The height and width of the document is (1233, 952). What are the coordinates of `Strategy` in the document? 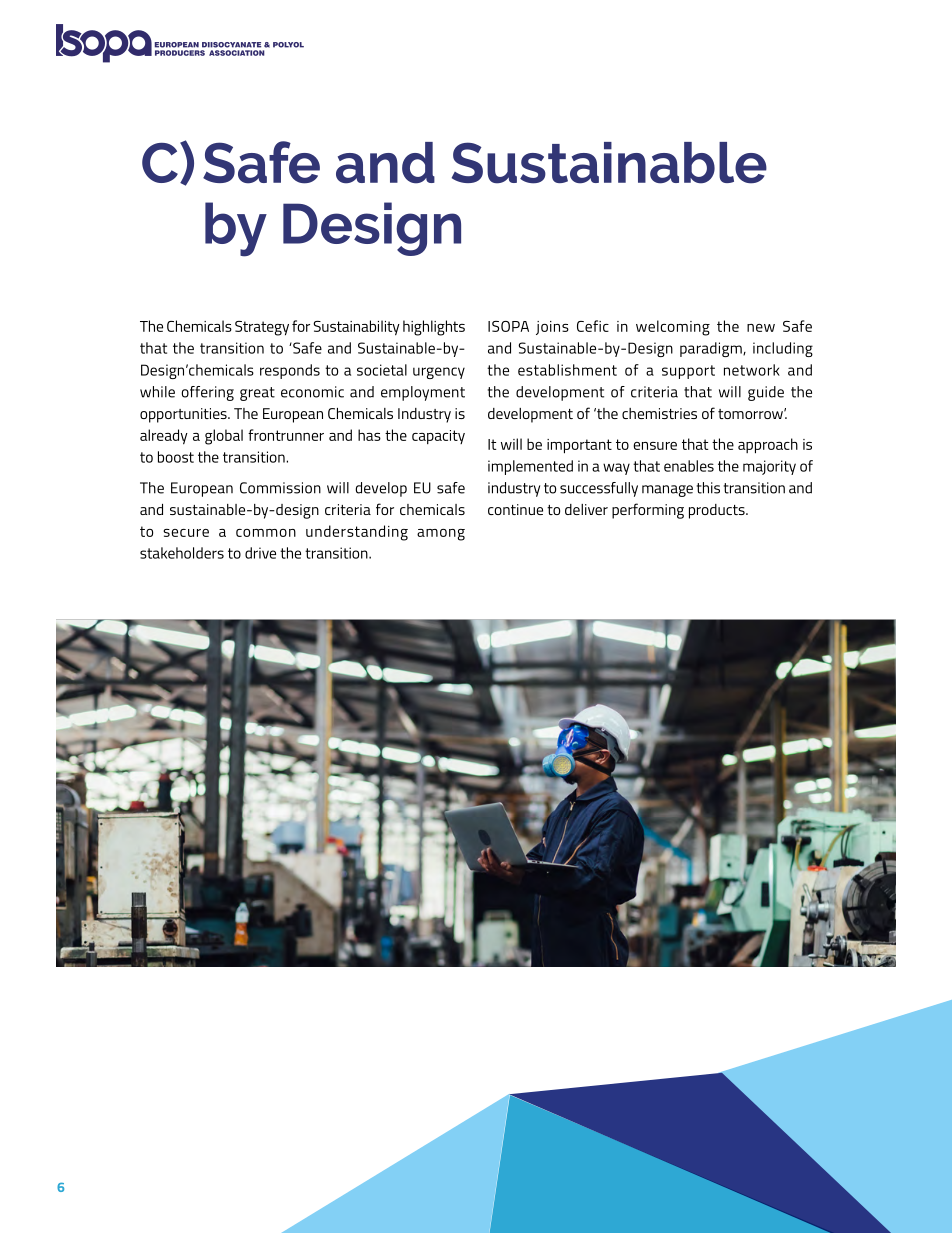 It's located at (262, 328).
